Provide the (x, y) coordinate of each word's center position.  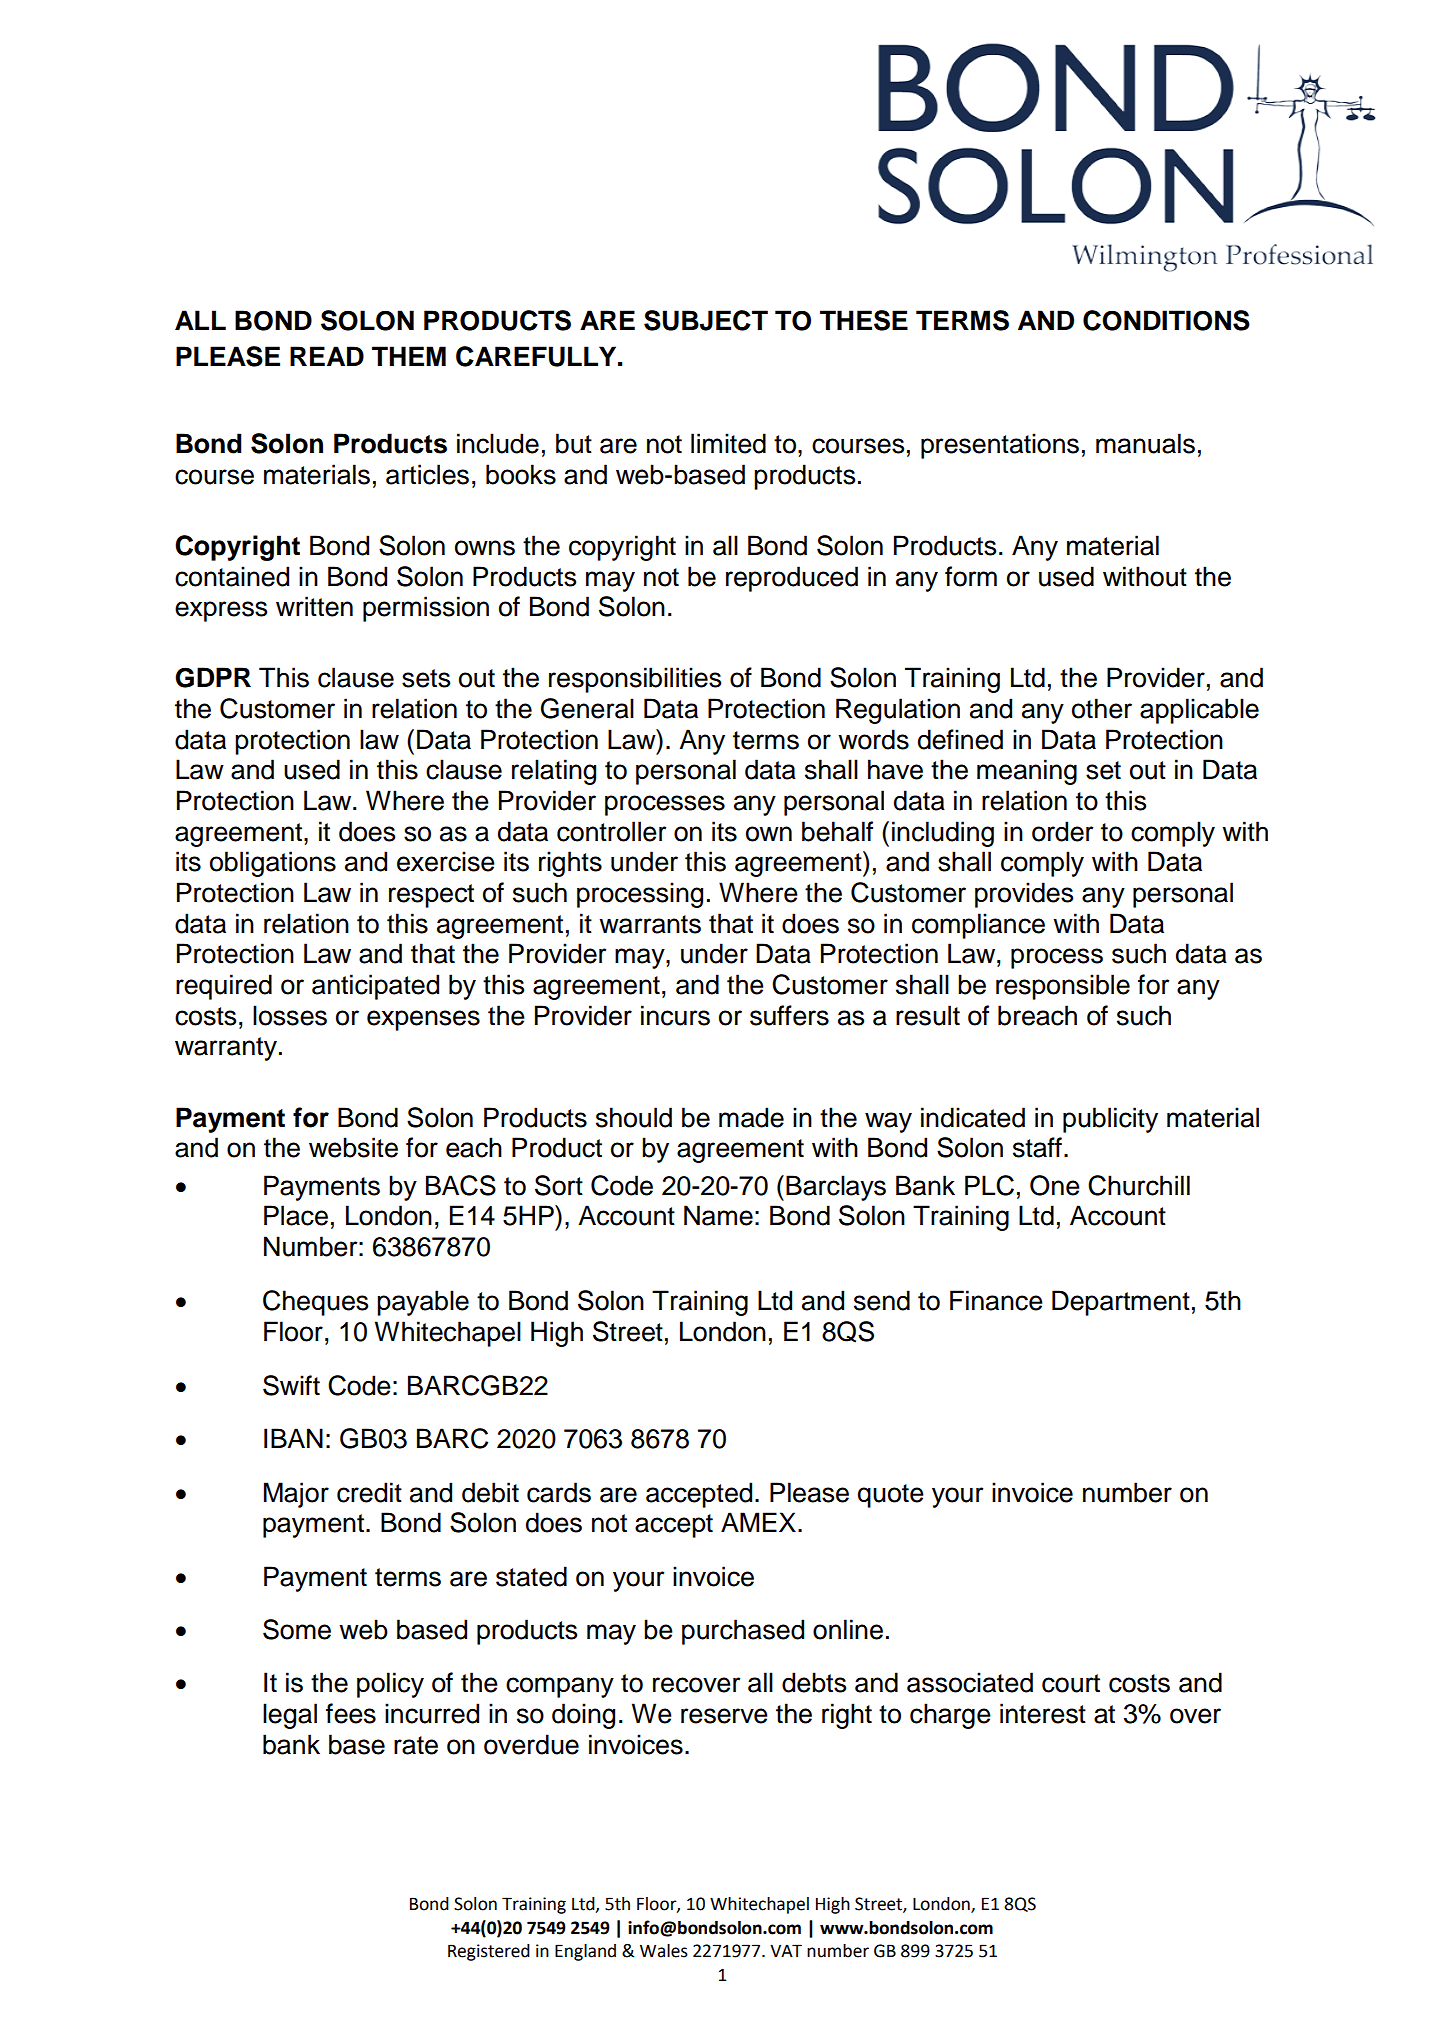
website (353, 1147)
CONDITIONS (1166, 320)
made (751, 1117)
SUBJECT (706, 320)
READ (327, 356)
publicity (1110, 1120)
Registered (489, 1952)
